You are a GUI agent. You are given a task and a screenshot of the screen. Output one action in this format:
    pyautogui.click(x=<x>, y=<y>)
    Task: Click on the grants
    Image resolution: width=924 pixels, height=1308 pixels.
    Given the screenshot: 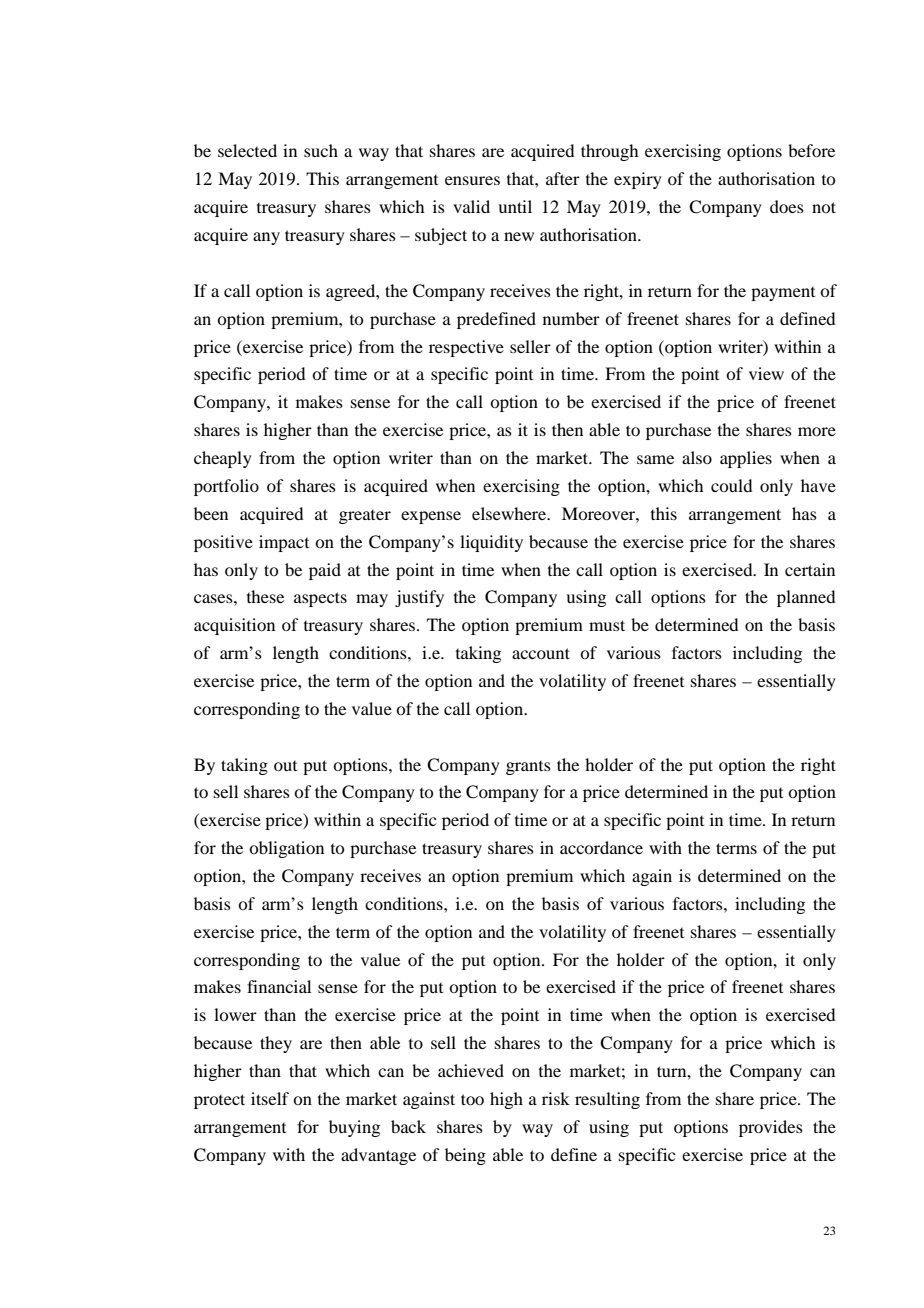 What is the action you would take?
    pyautogui.click(x=528, y=768)
